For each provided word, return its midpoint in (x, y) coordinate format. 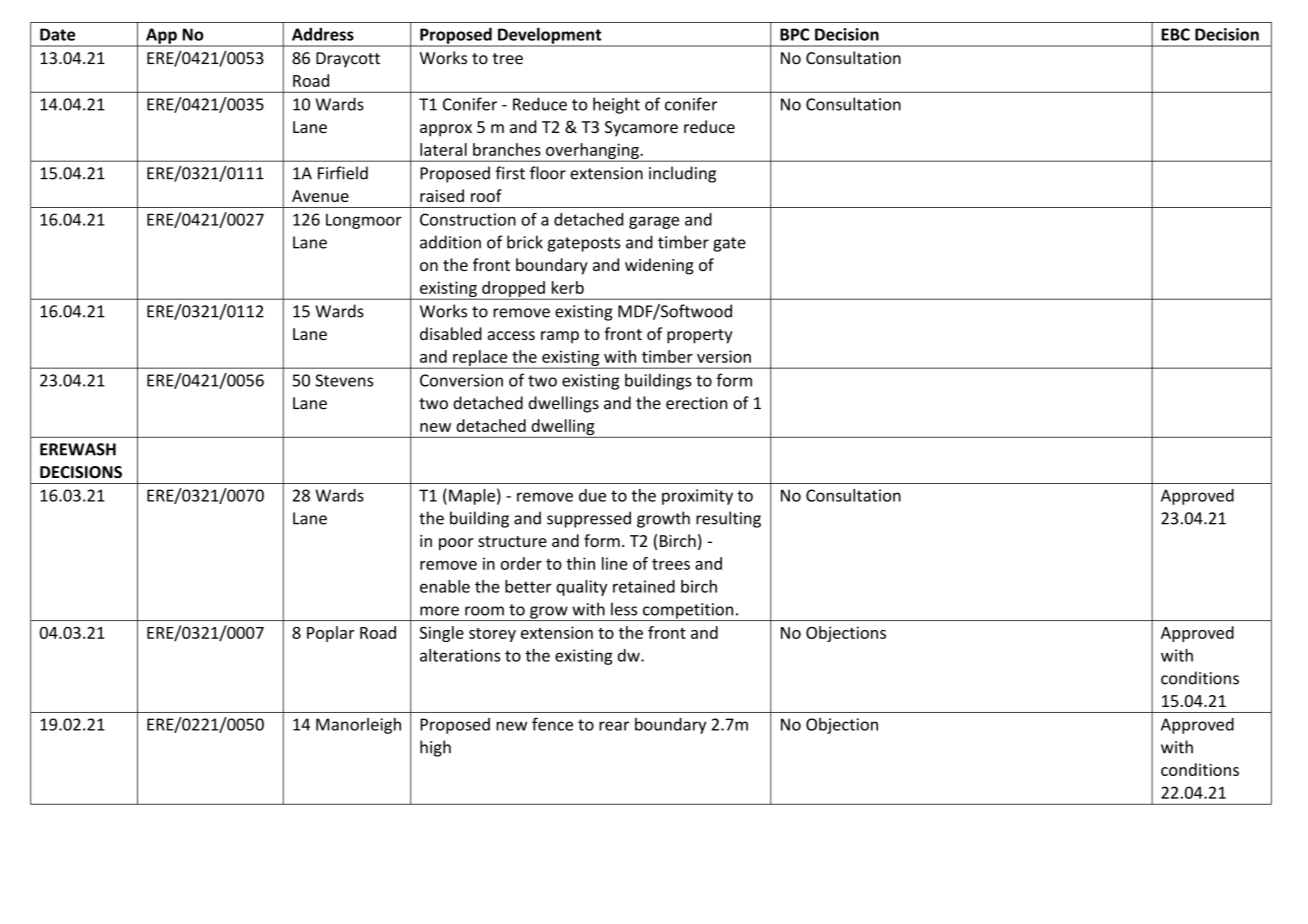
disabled (451, 333)
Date (57, 34)
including (682, 174)
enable (445, 586)
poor (456, 544)
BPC (794, 34)
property (700, 336)
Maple (472, 497)
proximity (697, 497)
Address (323, 34)
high (435, 748)
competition (688, 612)
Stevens (344, 380)
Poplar (331, 634)
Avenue (320, 196)
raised (442, 195)
